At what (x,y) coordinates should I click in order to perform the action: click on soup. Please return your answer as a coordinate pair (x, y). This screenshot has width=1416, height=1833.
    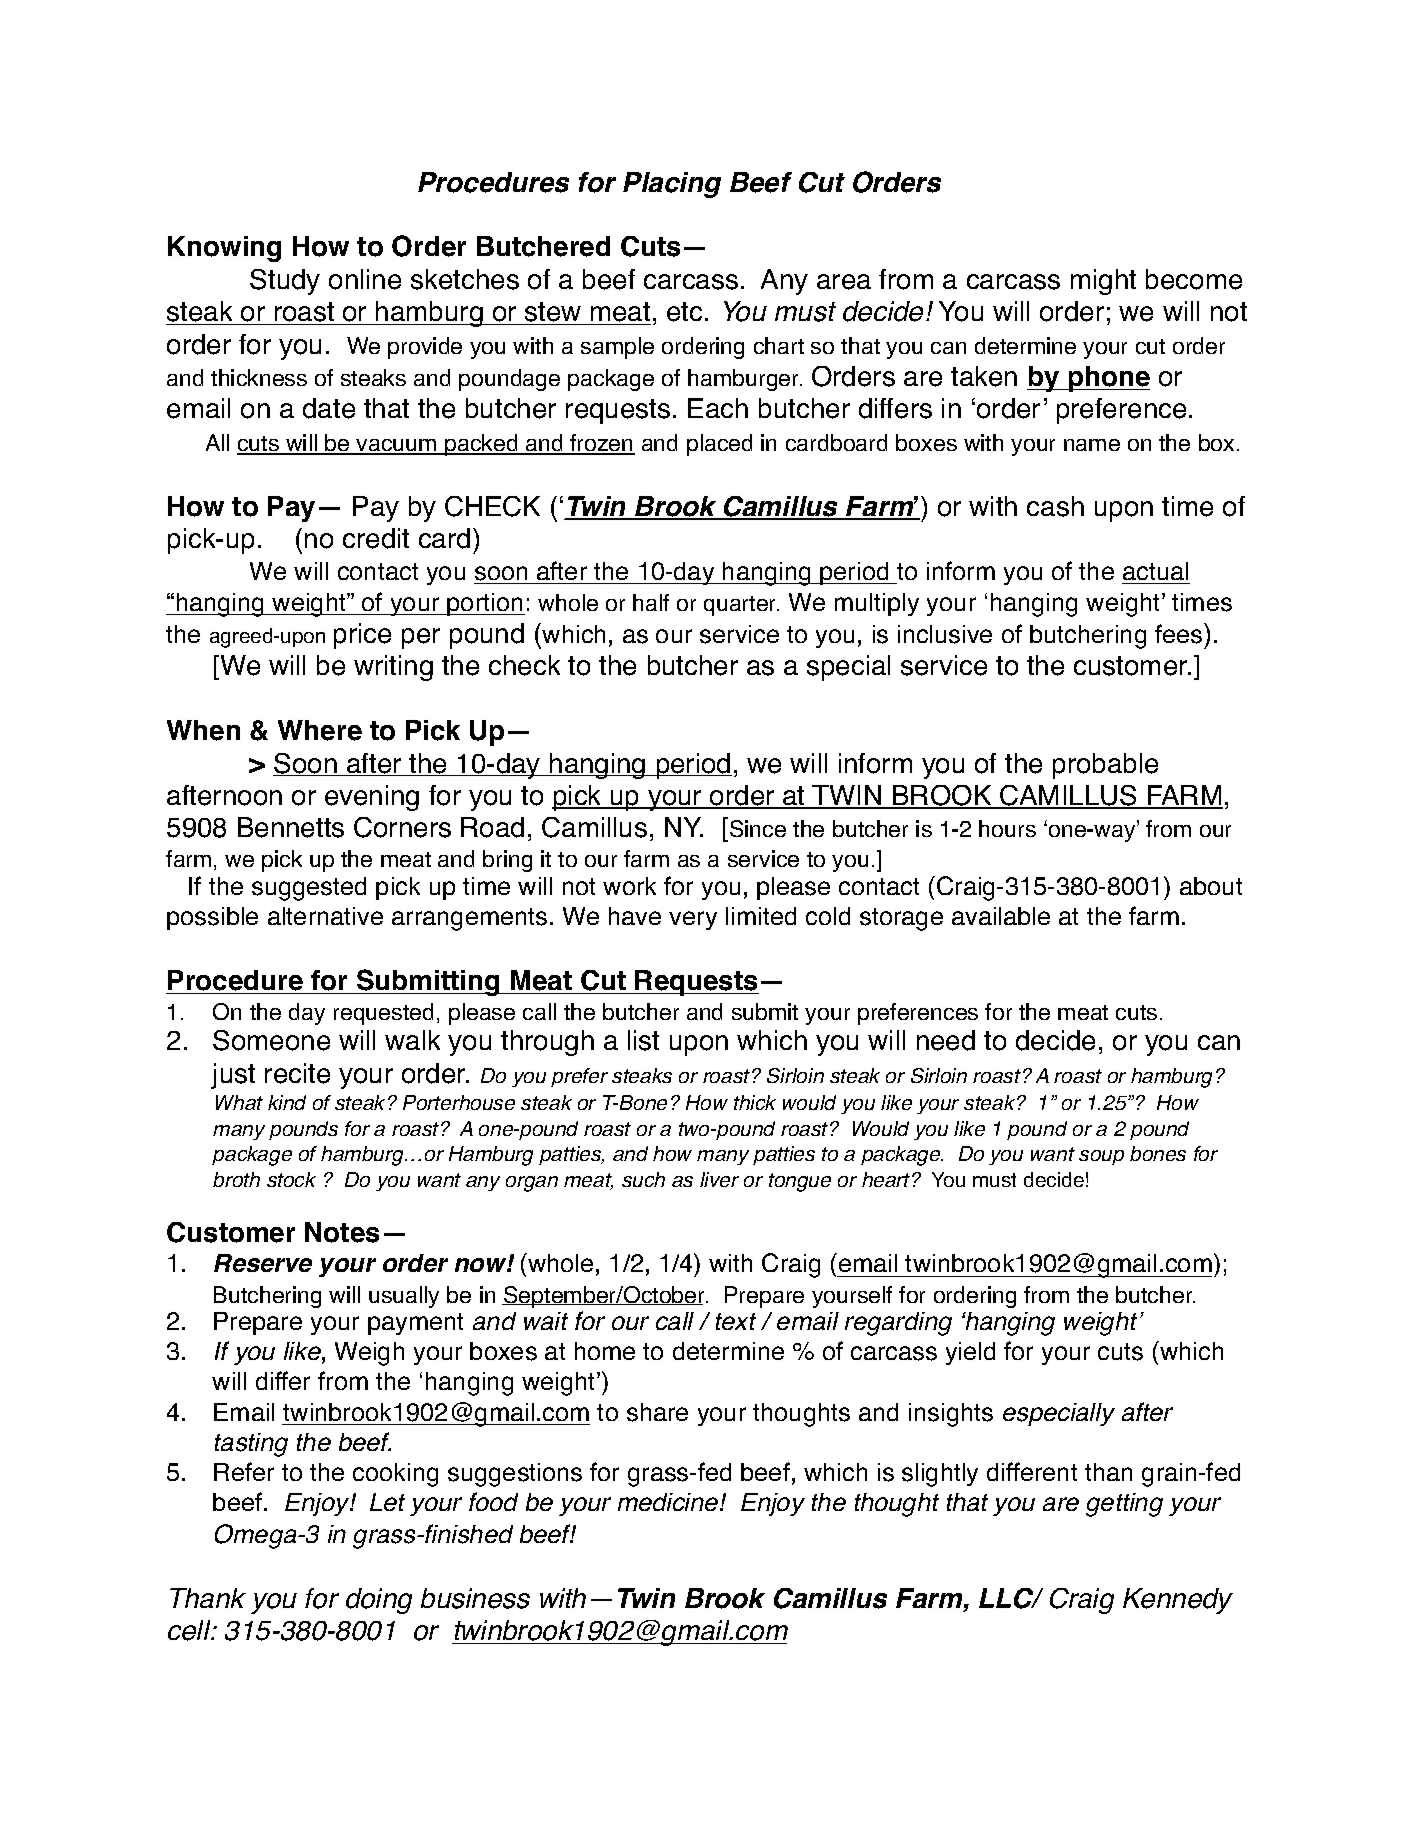
    Looking at the image, I should click on (1101, 1157).
